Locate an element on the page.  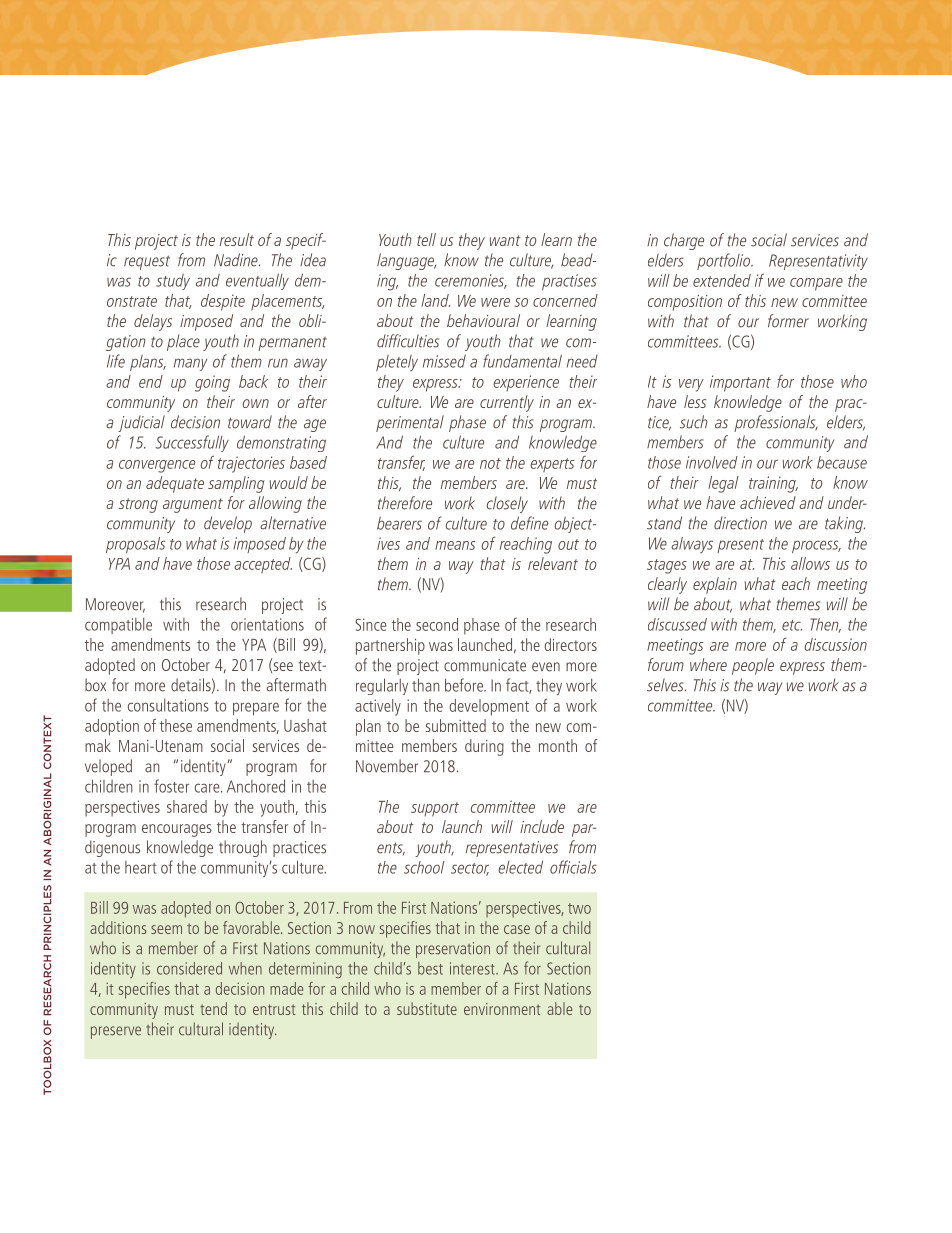
study is located at coordinates (173, 282).
